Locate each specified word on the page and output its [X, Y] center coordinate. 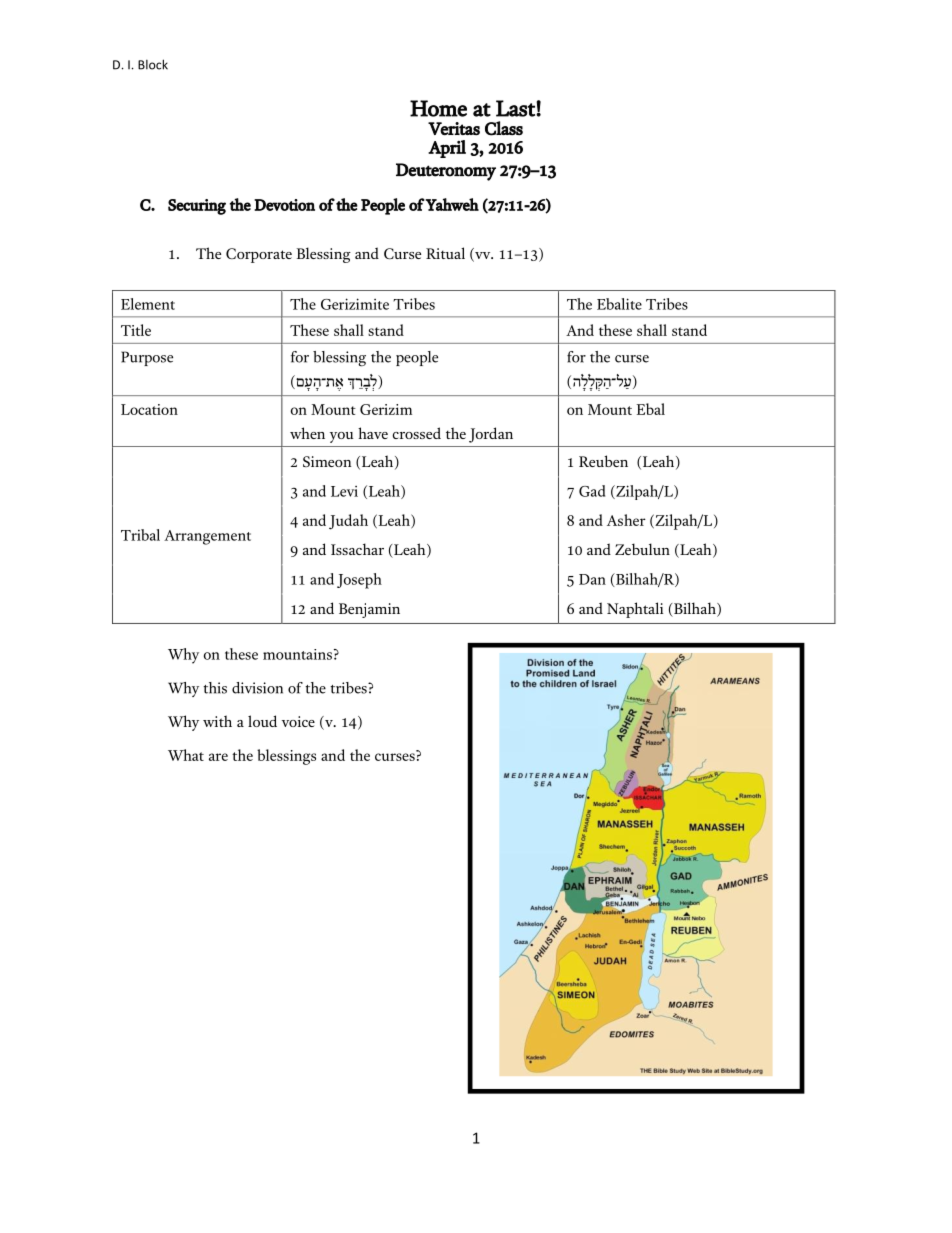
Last [516, 108]
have [373, 433]
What [186, 755]
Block [153, 64]
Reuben [603, 461]
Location [149, 409]
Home [438, 108]
